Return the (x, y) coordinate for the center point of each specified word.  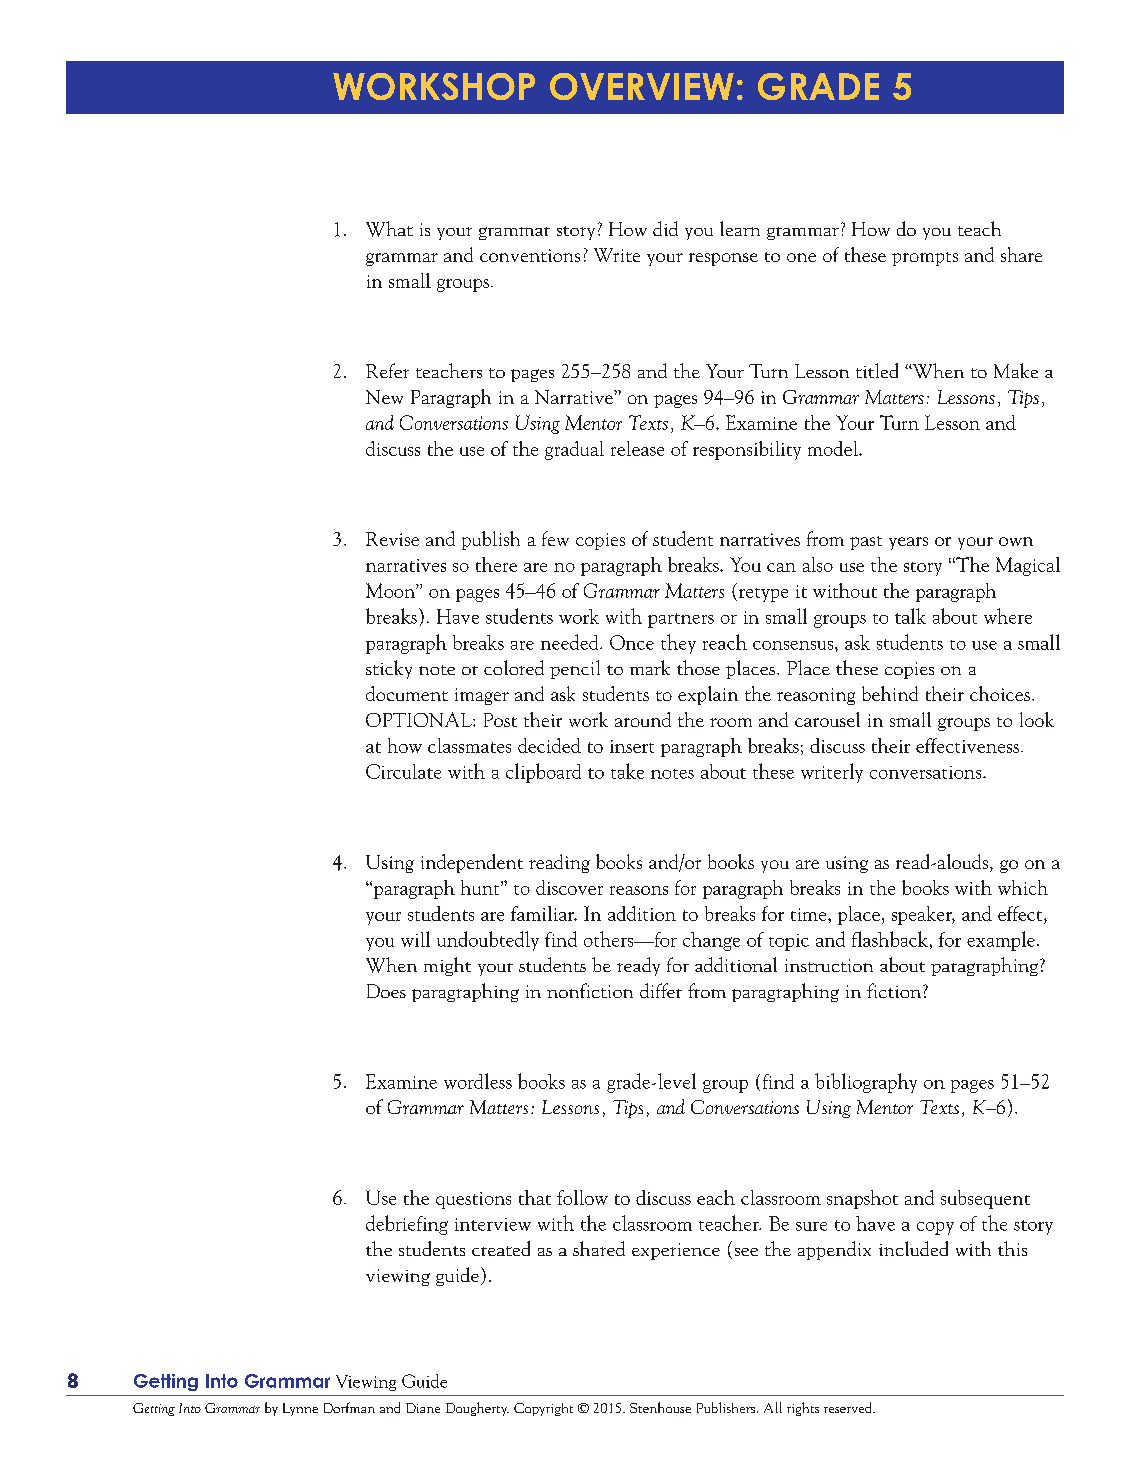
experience (676, 1251)
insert (632, 746)
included (913, 1248)
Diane (423, 1408)
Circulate (403, 771)
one (801, 257)
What (389, 229)
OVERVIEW (642, 86)
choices (1000, 693)
